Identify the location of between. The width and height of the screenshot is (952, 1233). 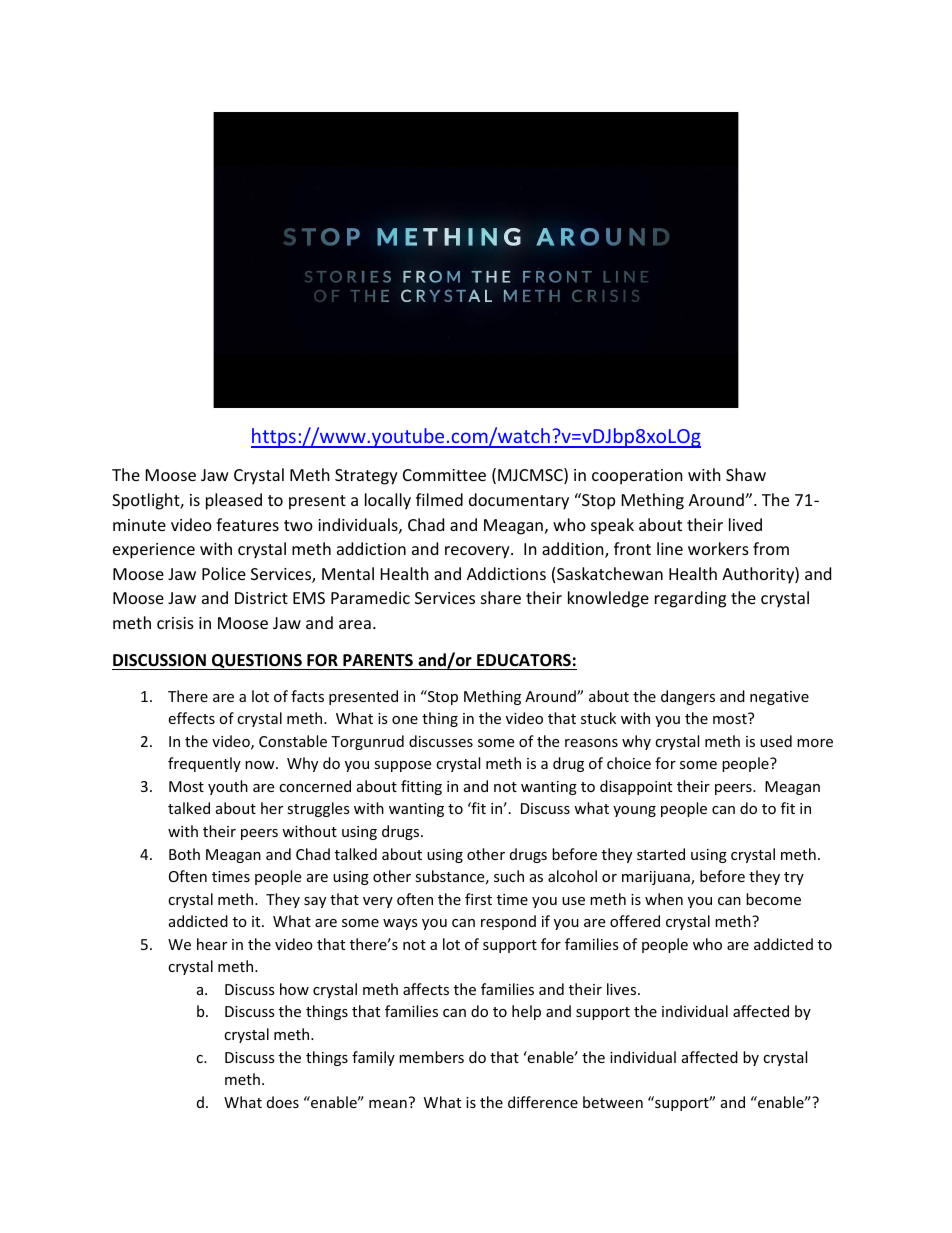
(613, 1102).
